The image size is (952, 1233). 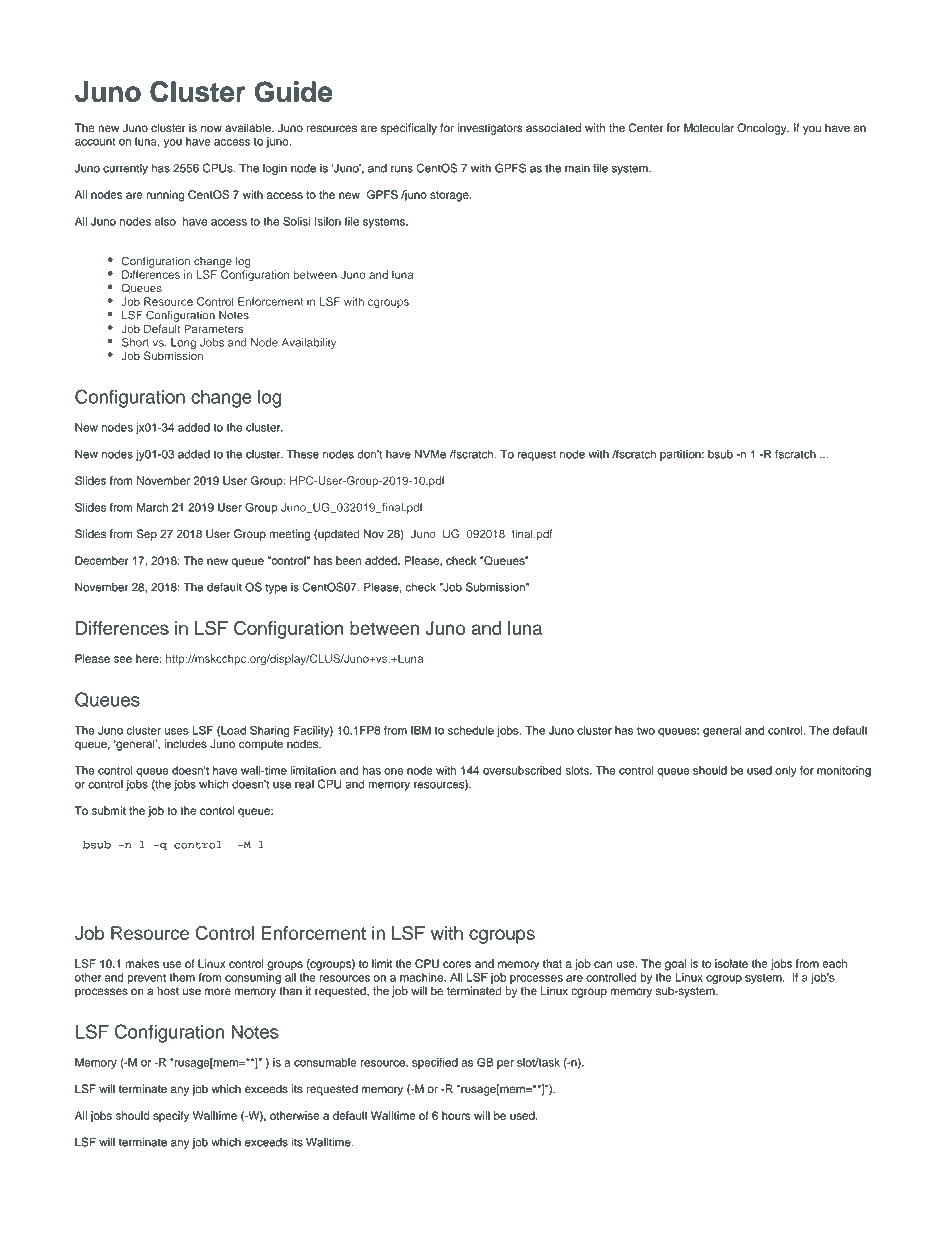 What do you see at coordinates (456, 1115) in the screenshot?
I see `hours` at bounding box center [456, 1115].
